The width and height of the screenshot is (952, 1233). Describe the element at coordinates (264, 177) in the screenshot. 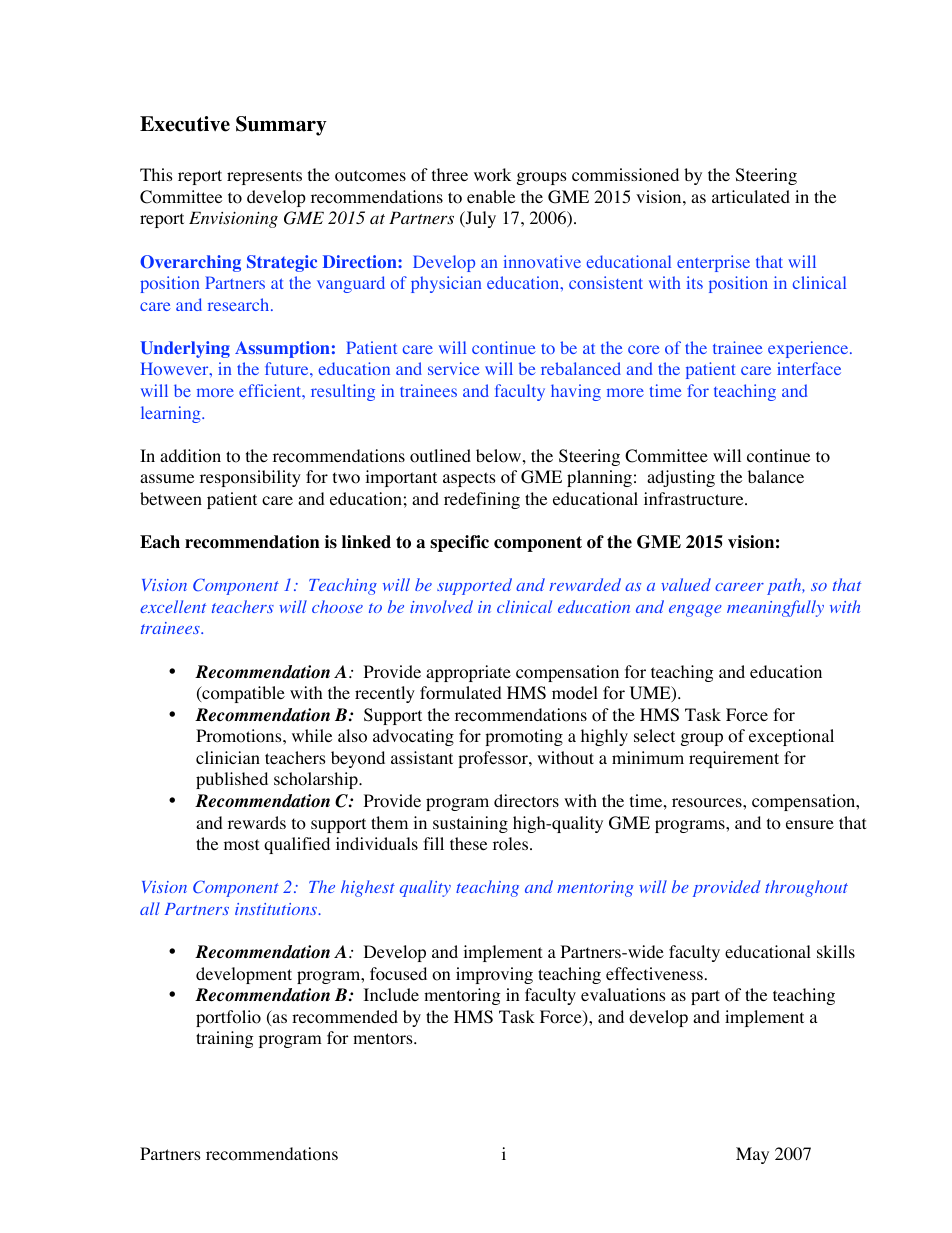

I see `represents` at that location.
